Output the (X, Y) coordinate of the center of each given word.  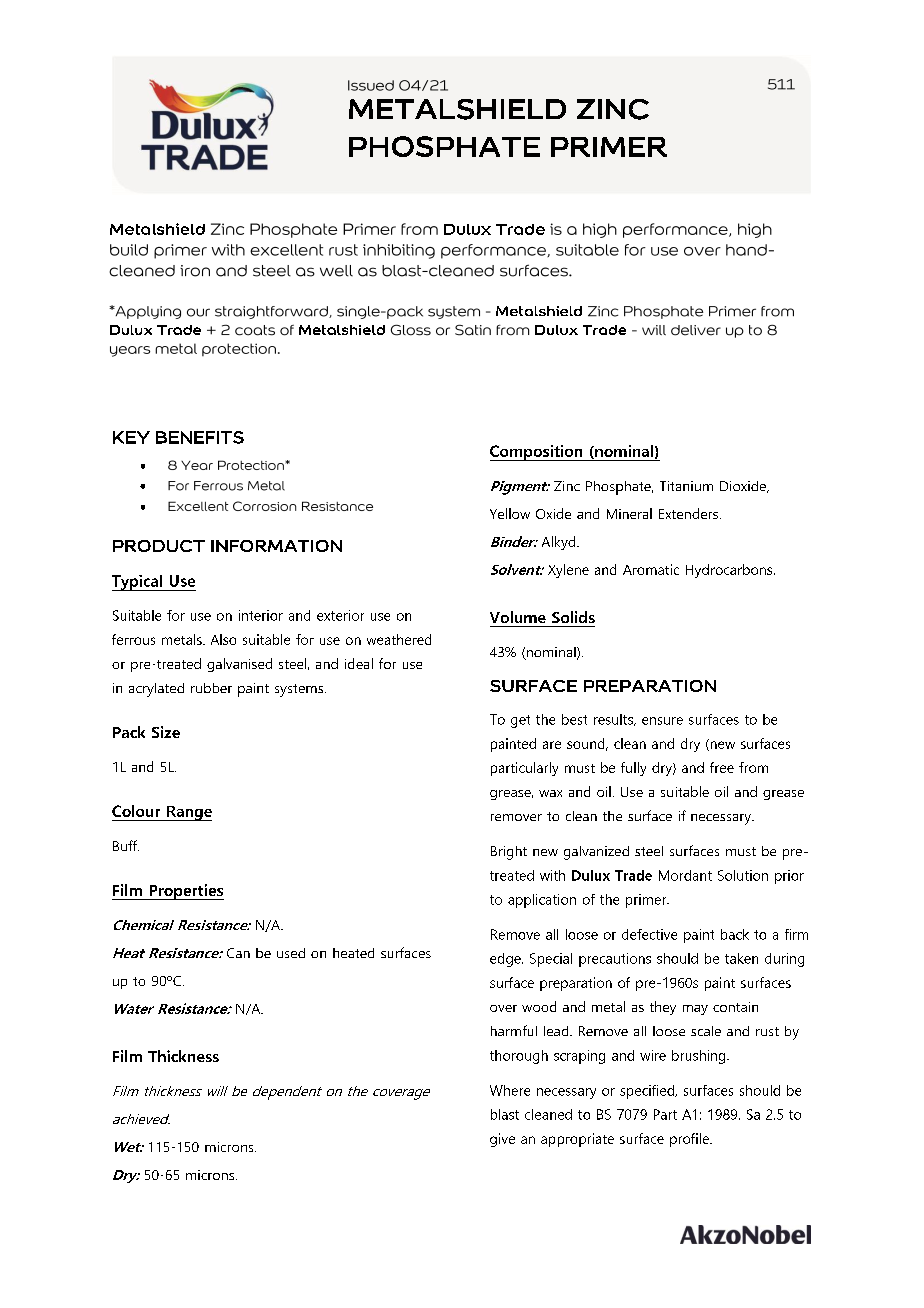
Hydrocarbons (730, 571)
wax (550, 793)
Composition (537, 453)
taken (741, 958)
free (722, 767)
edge (506, 960)
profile (690, 1140)
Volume (518, 617)
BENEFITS (200, 437)
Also (223, 639)
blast (505, 1114)
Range (188, 813)
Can (238, 953)
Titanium (686, 486)
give (502, 1140)
